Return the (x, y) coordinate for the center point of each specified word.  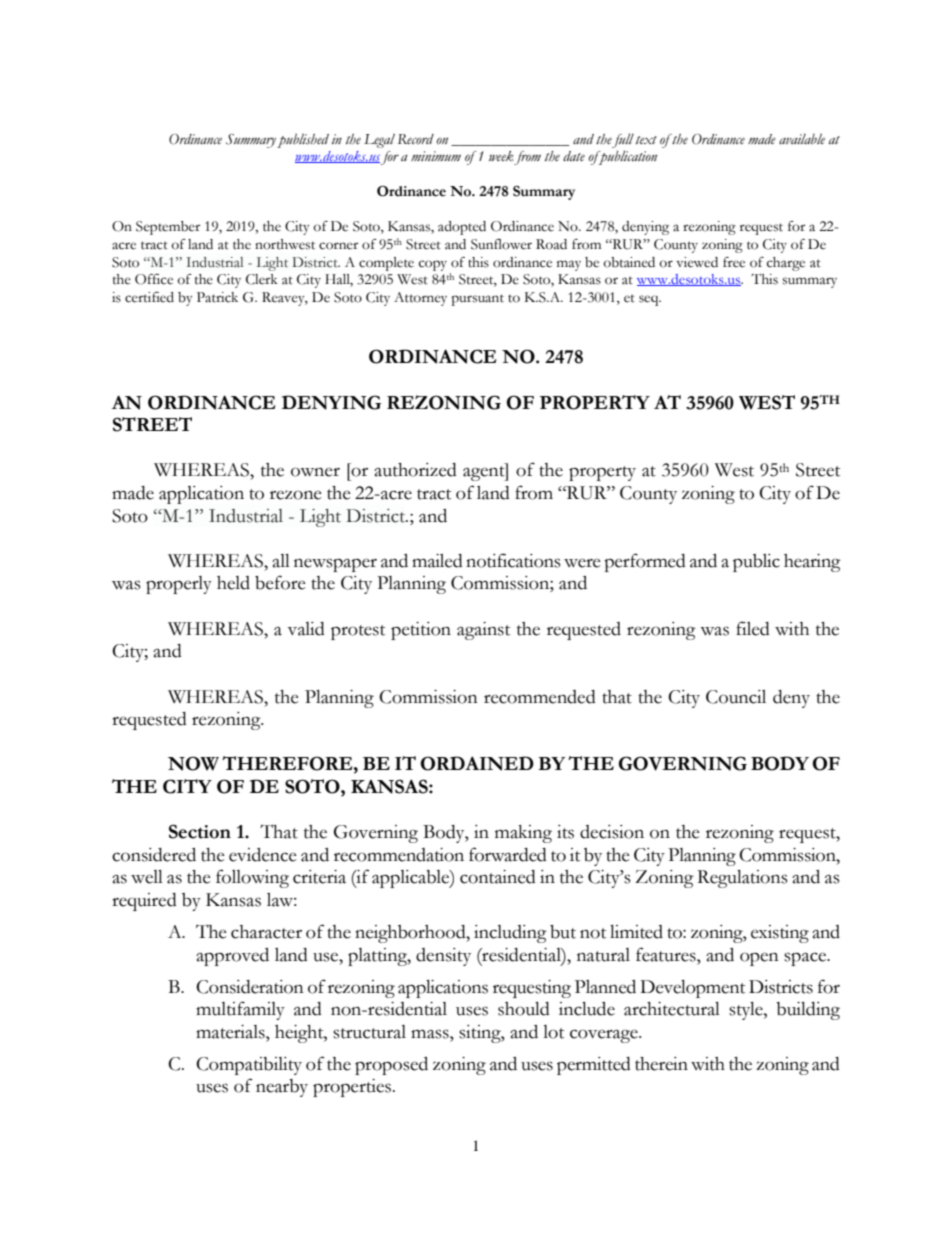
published (303, 141)
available (802, 139)
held (233, 583)
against (483, 631)
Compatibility (249, 1066)
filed (753, 628)
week (501, 156)
